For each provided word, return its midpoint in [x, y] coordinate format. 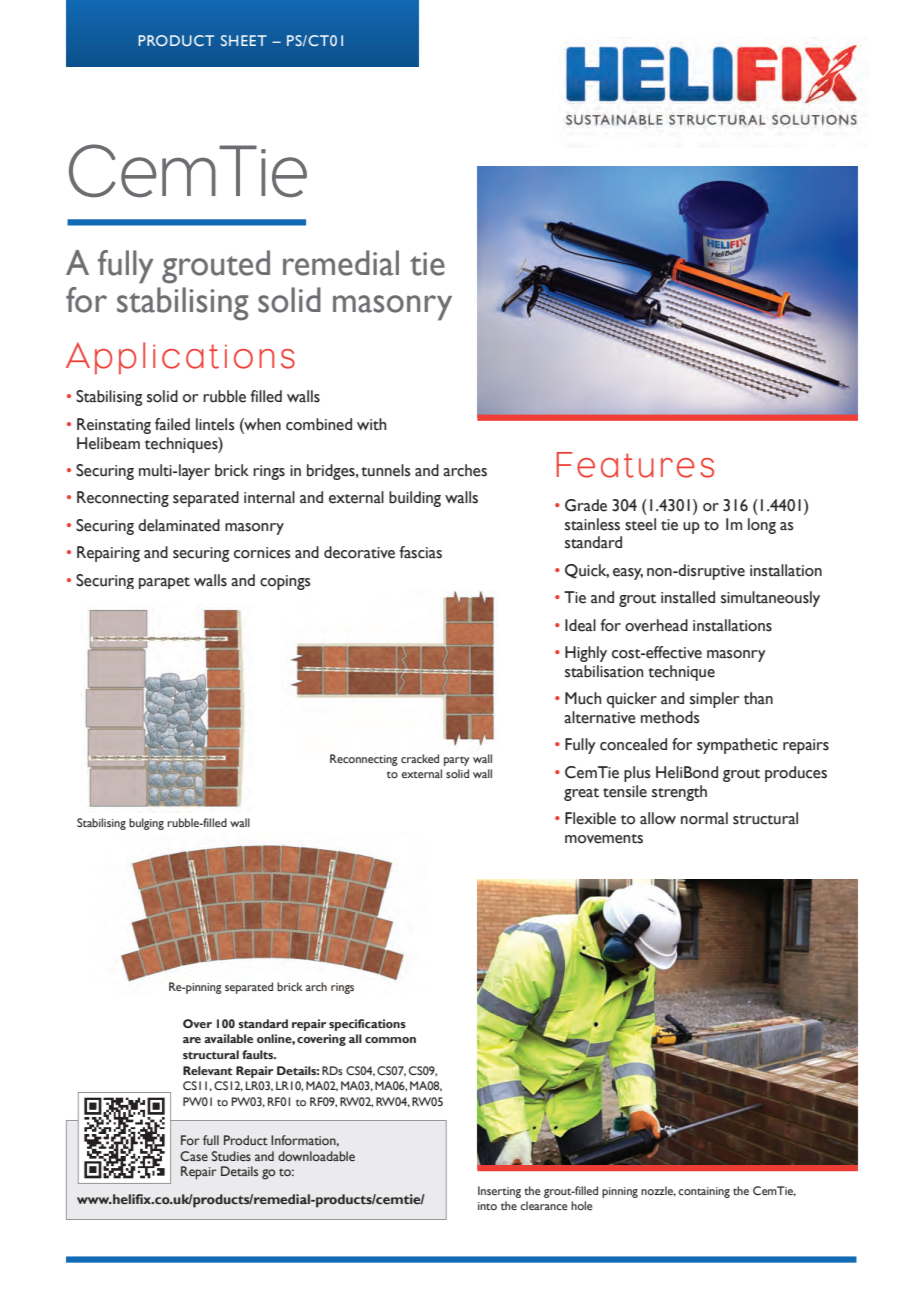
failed [172, 424]
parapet [164, 583]
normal [704, 818]
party [457, 761]
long [762, 526]
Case [194, 1156]
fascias [421, 552]
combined [319, 424]
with [371, 424]
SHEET [244, 40]
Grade [586, 505]
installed [688, 597]
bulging [146, 824]
